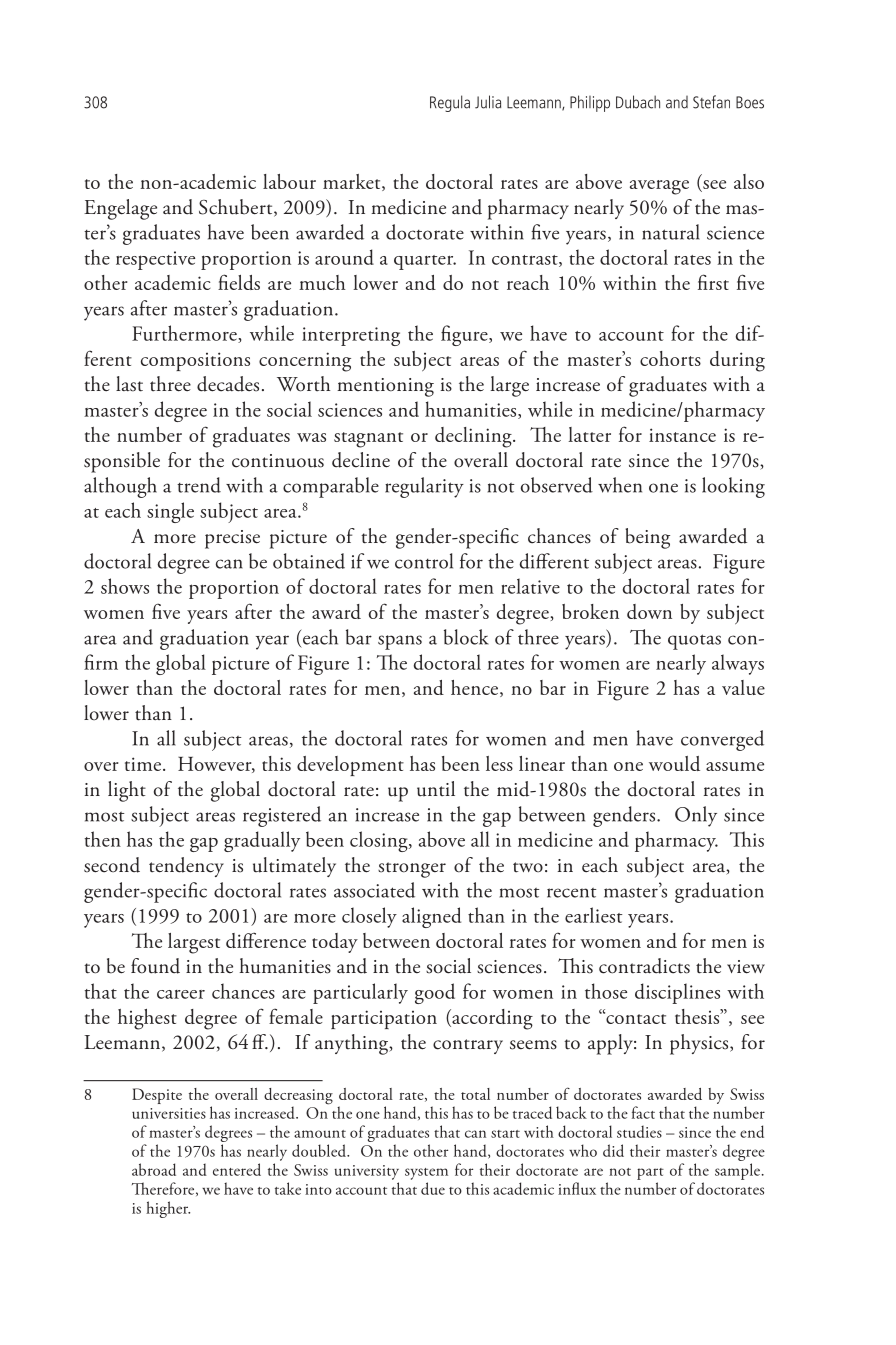 This screenshot has width=896, height=1345. I want to click on labour, so click(289, 181).
